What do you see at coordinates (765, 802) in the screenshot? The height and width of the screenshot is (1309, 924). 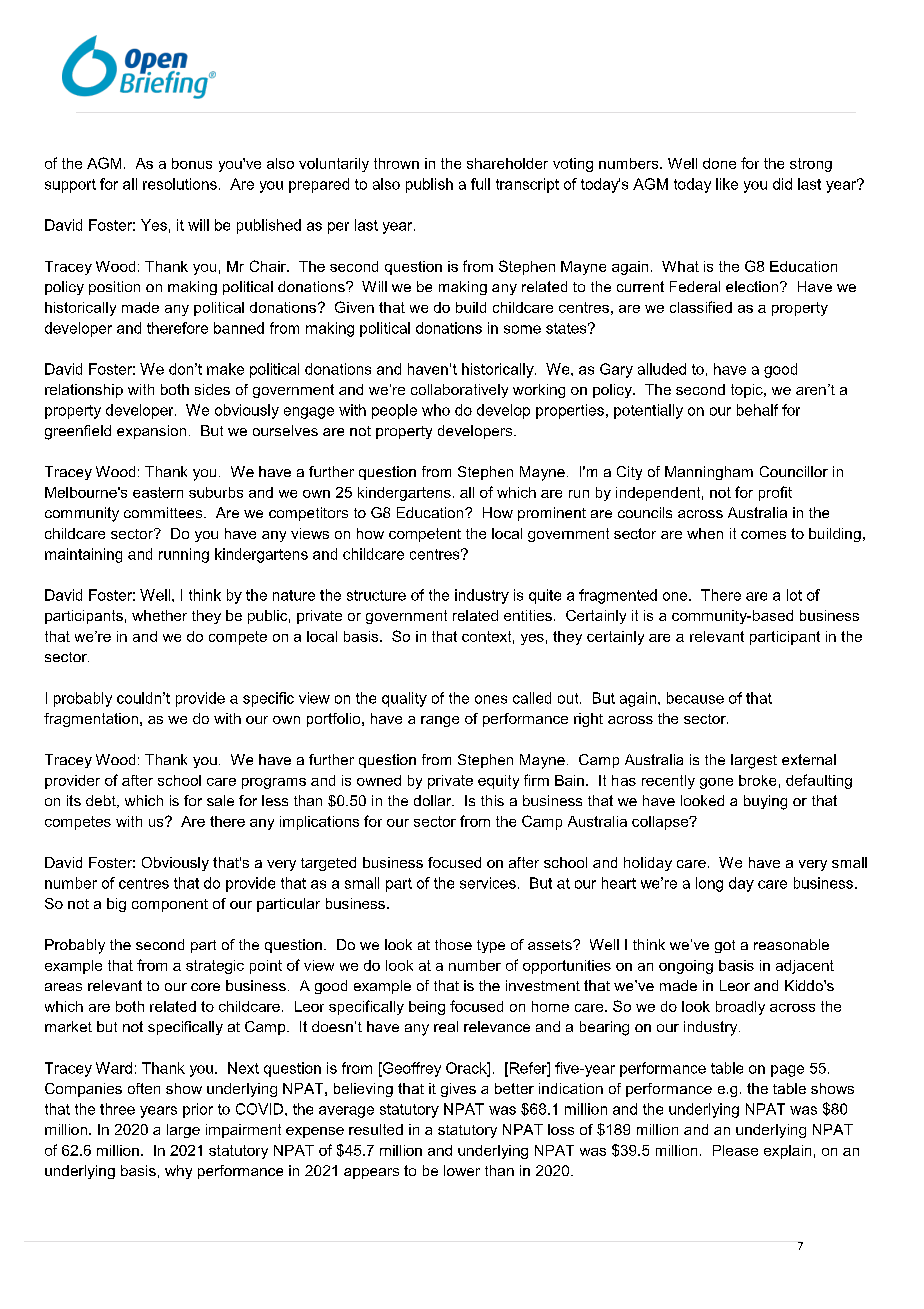 I see `buying` at bounding box center [765, 802].
